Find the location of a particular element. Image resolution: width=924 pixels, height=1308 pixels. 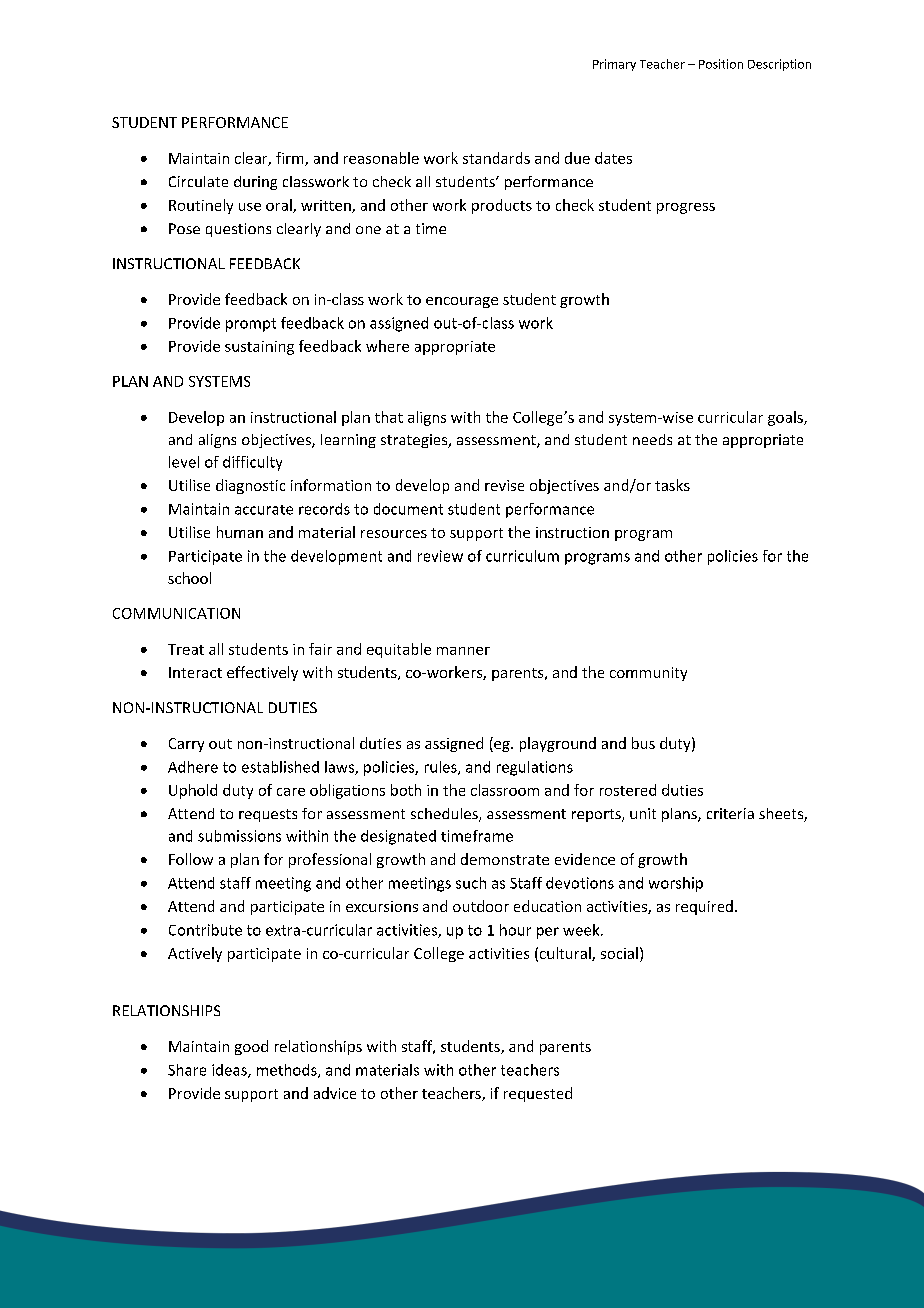

good is located at coordinates (251, 1047).
